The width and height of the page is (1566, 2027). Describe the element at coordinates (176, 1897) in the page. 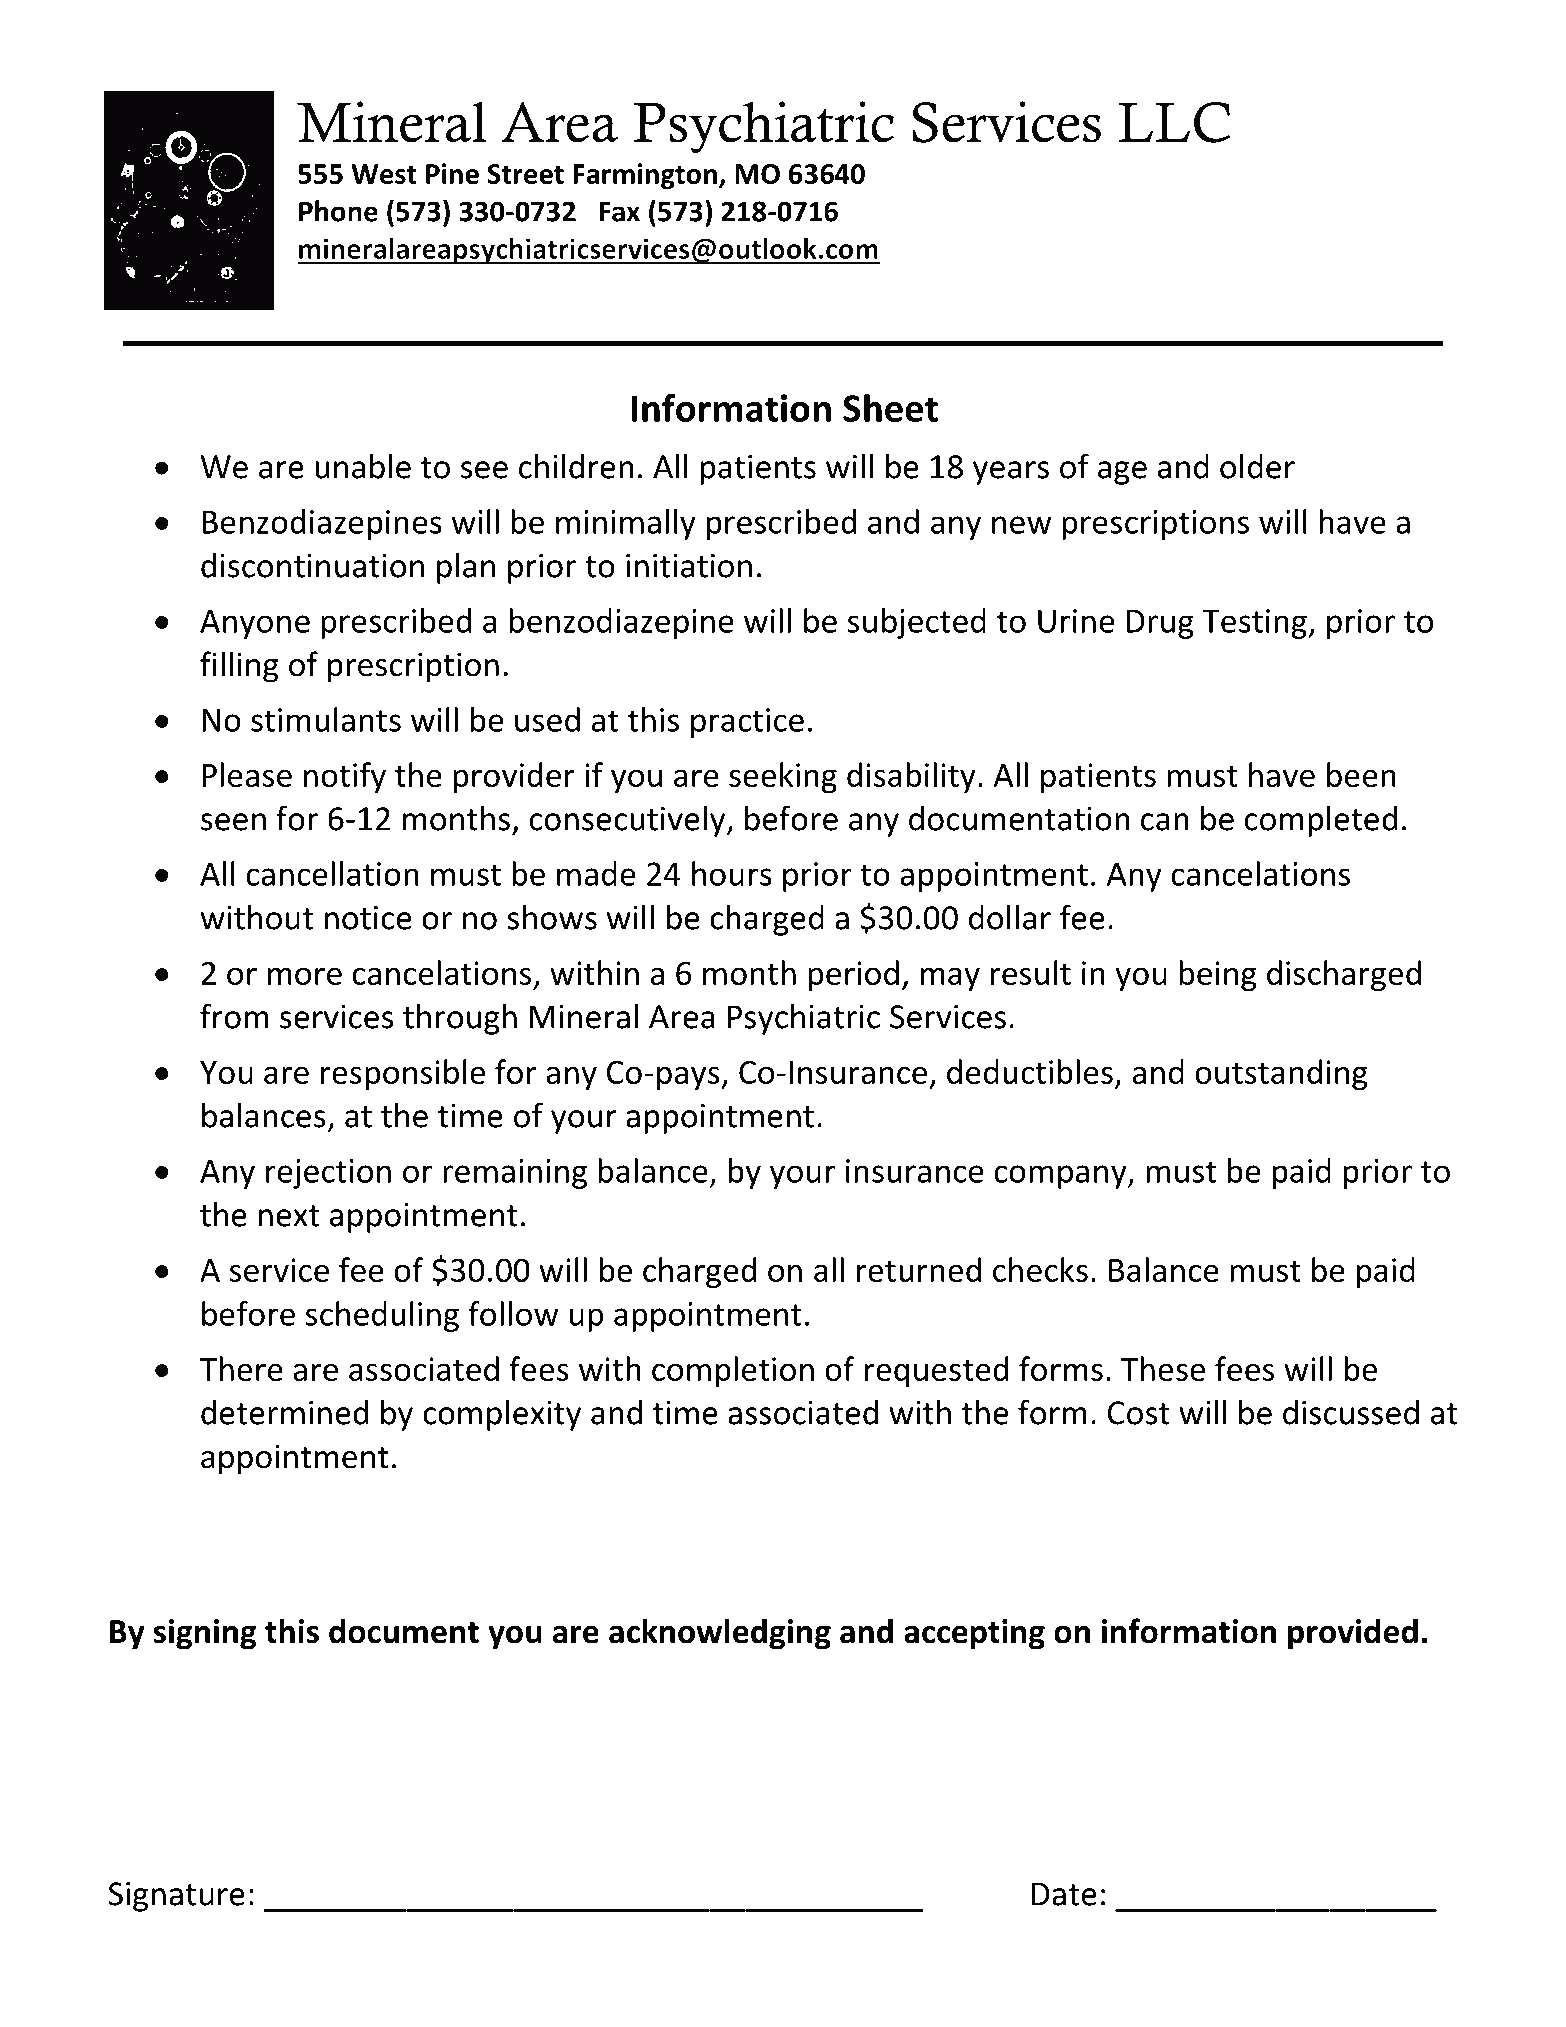

I see `Signature` at that location.
